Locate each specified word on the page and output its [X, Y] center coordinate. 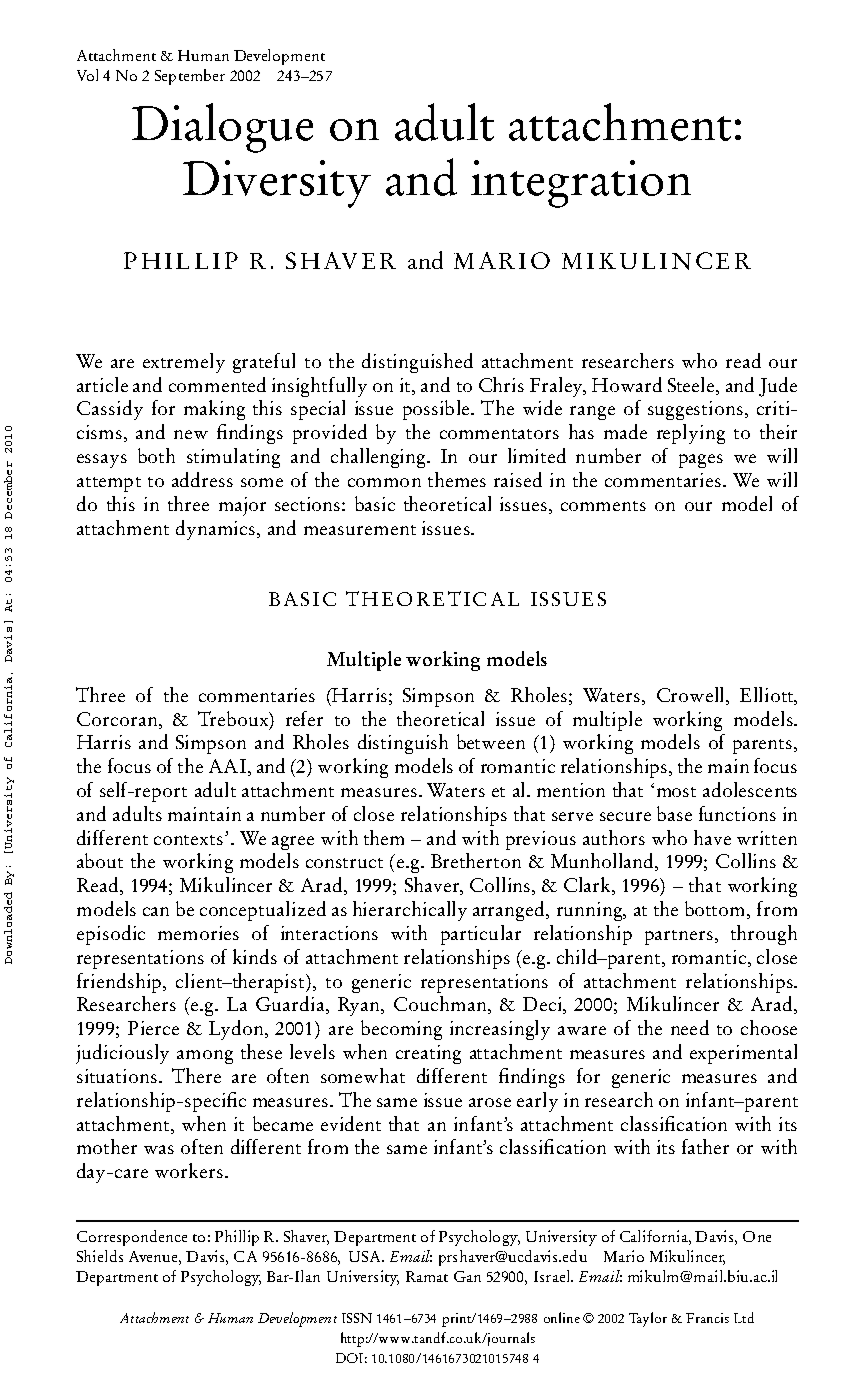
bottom [716, 910]
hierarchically [410, 911]
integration [581, 184]
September [190, 77]
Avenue [154, 1256]
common [384, 482]
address [202, 479]
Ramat [427, 1276]
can [156, 911]
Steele [692, 384]
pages [701, 461]
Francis [707, 1318]
